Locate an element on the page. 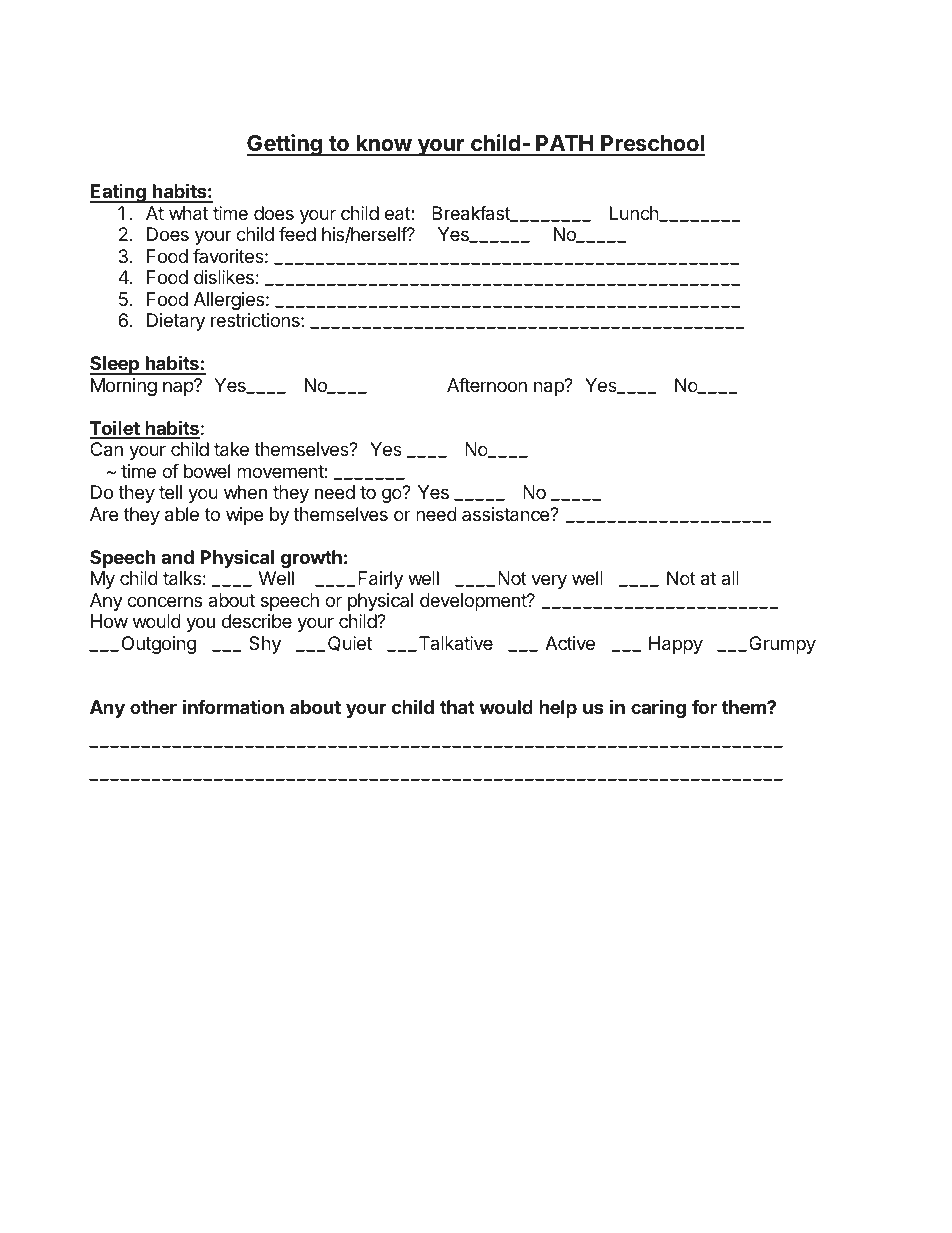 Image resolution: width=952 pixels, height=1233 pixels. feed is located at coordinates (297, 234).
